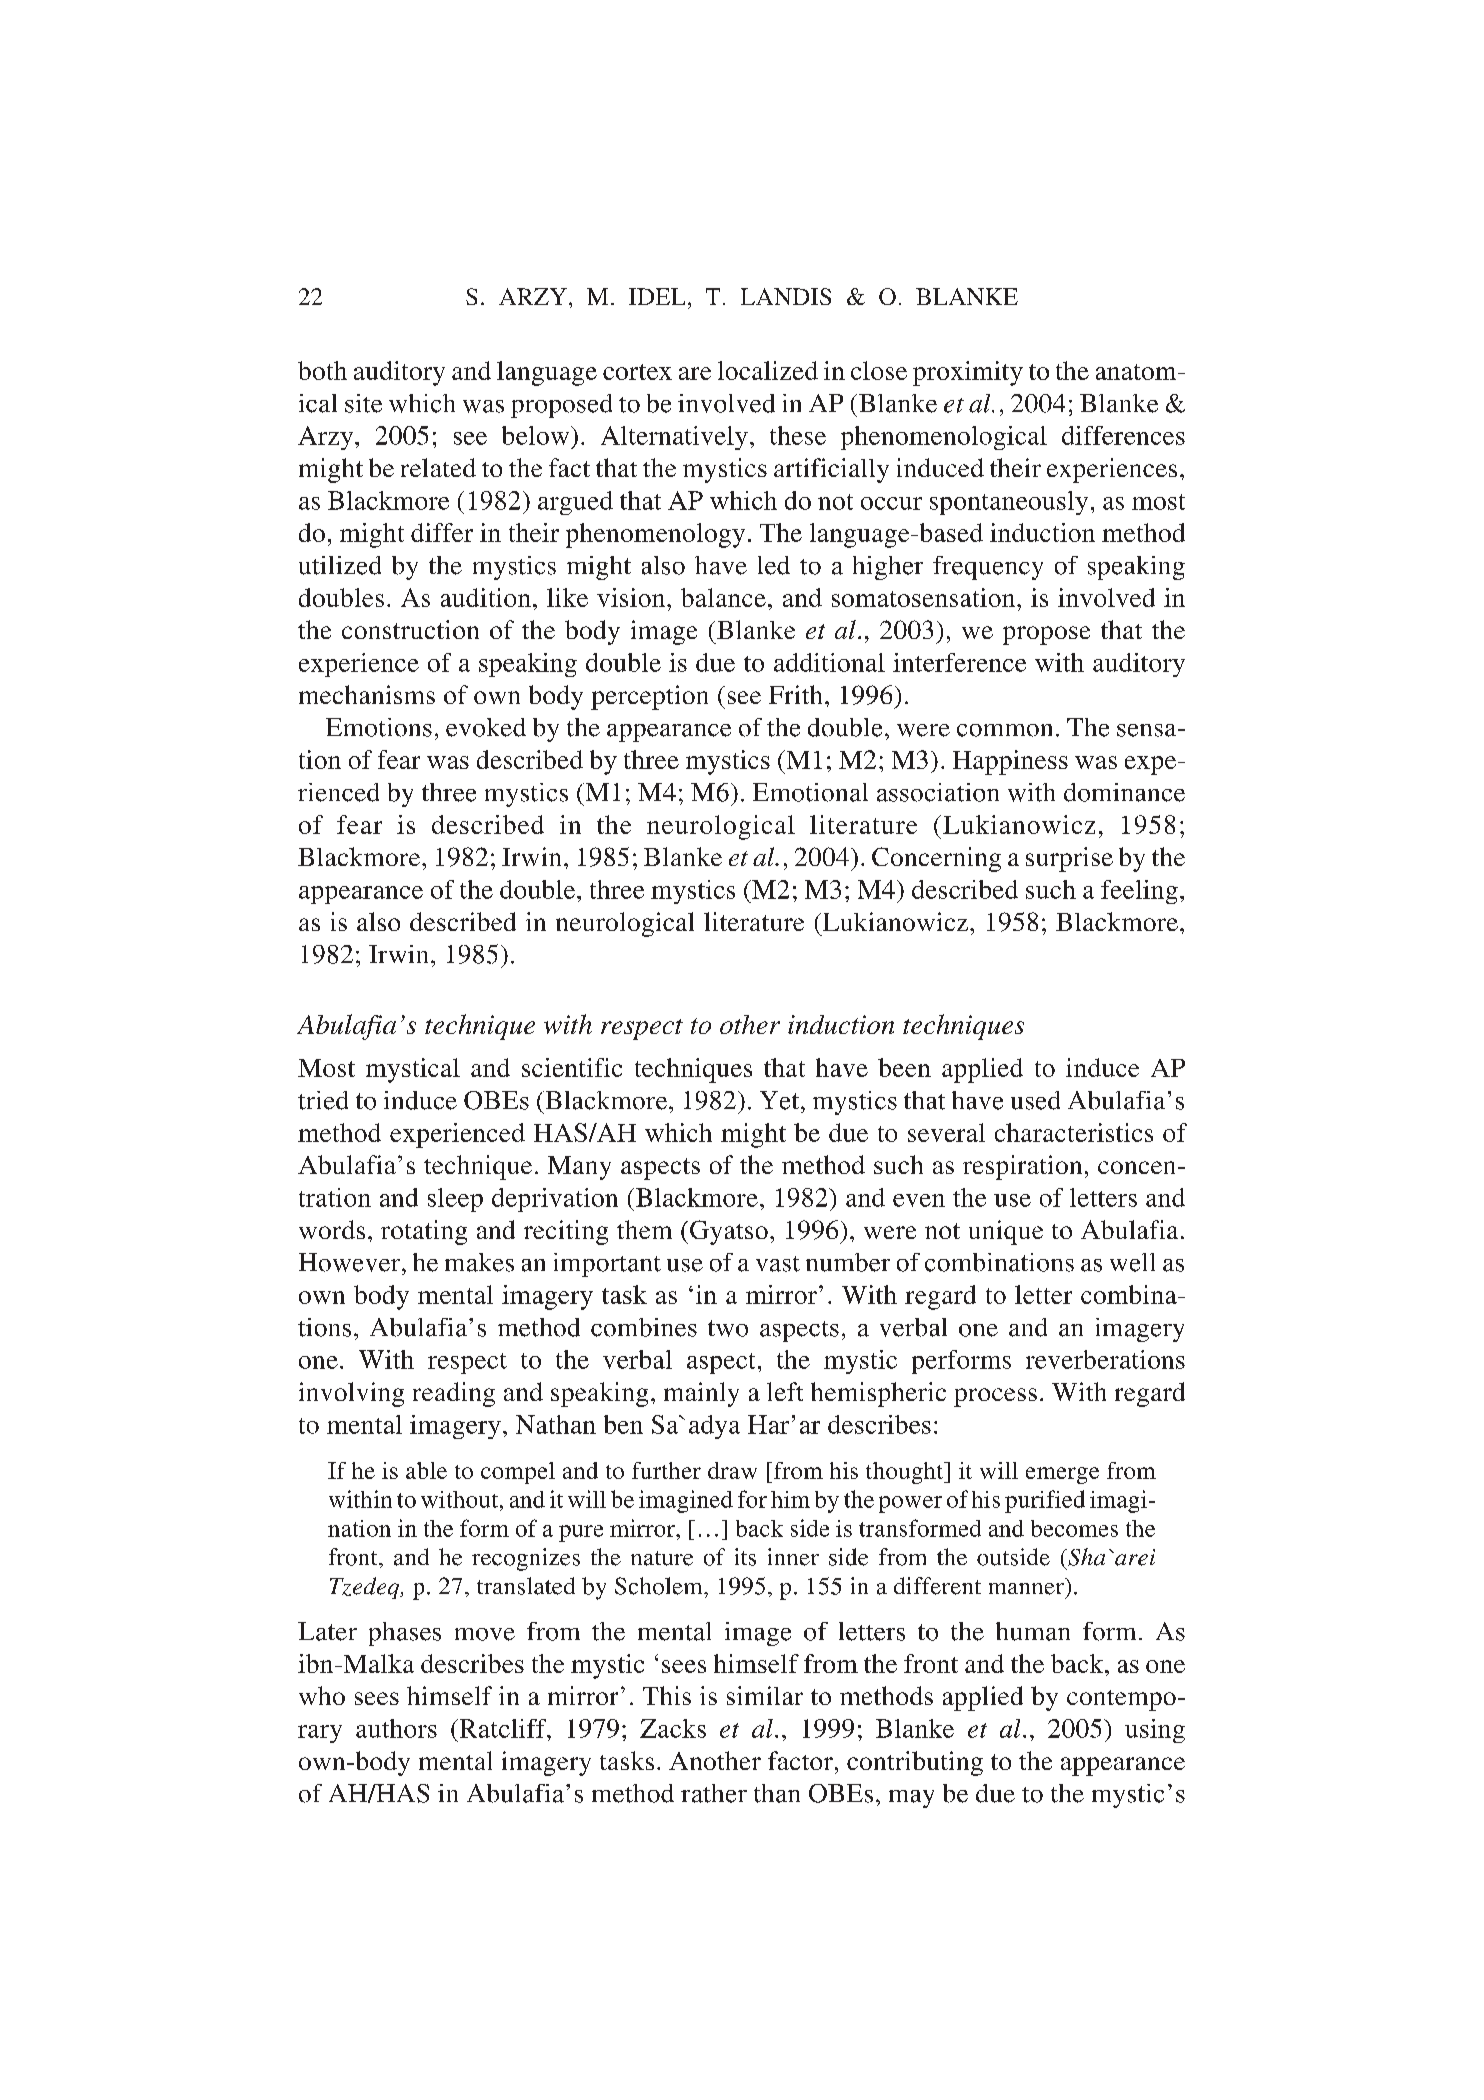 This document has width=1484, height=2100. Describe the element at coordinates (968, 373) in the document. I see `proximity` at that location.
